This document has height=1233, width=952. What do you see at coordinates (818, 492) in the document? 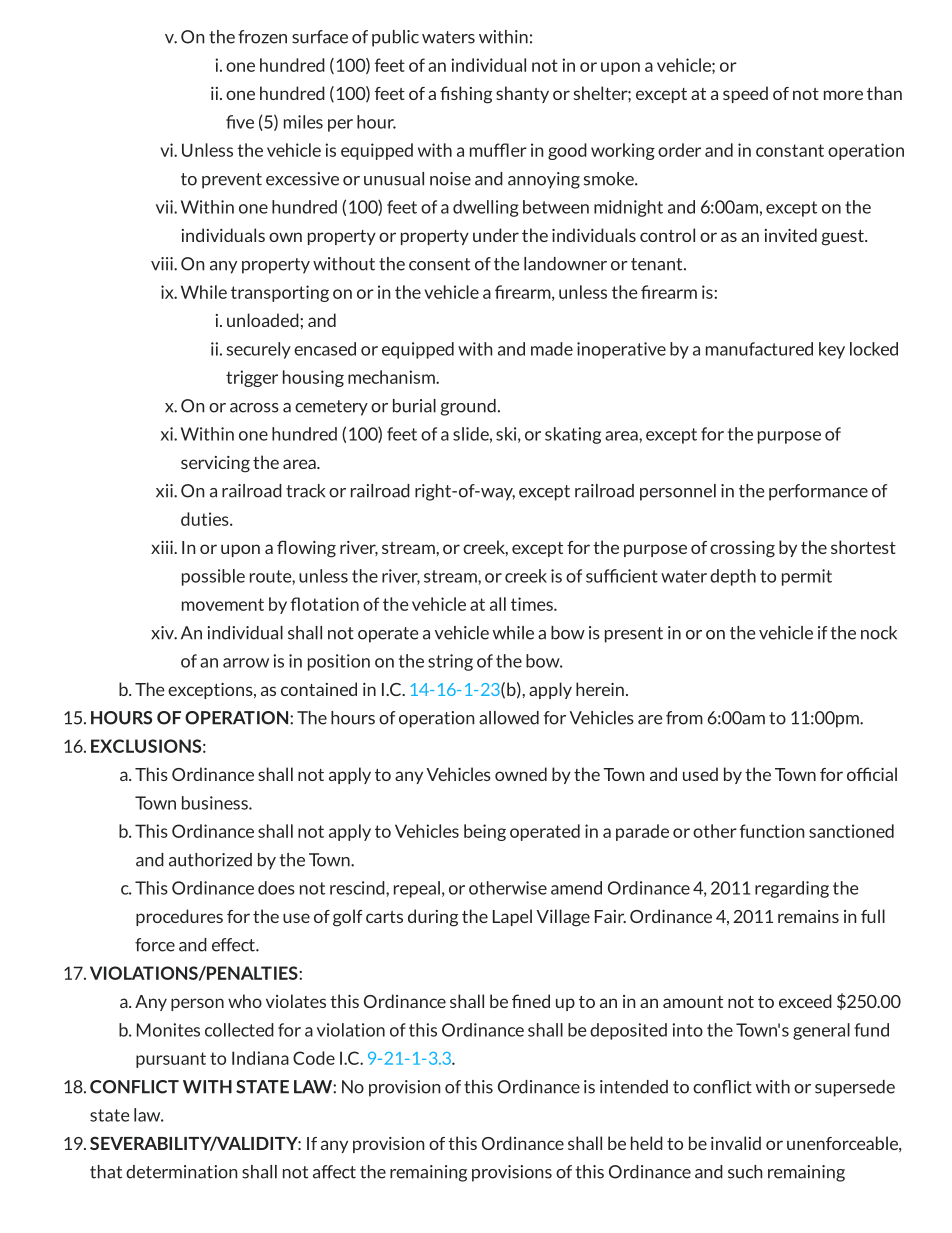
I see `performance` at bounding box center [818, 492].
